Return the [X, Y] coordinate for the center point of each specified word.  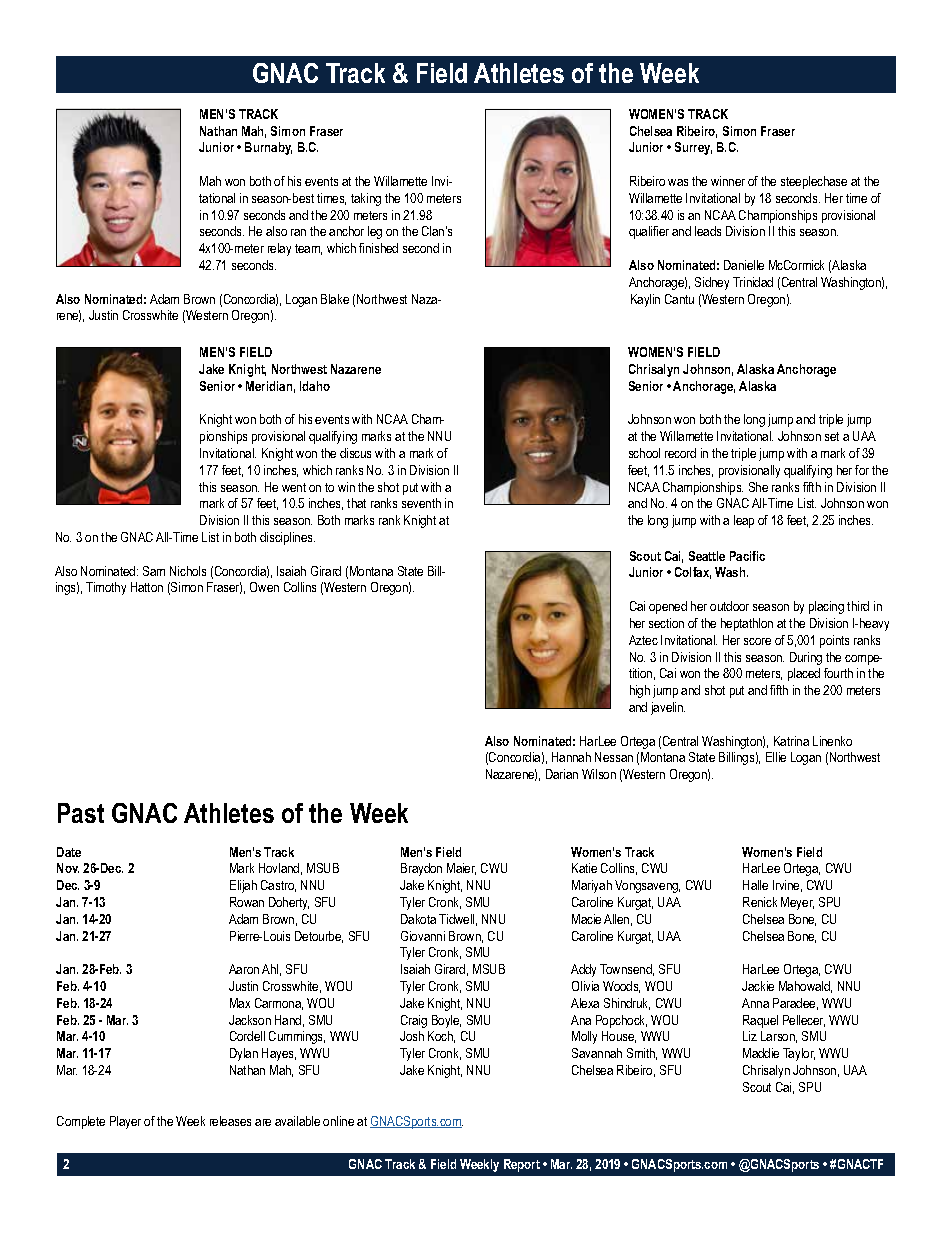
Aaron [244, 969]
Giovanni [423, 936]
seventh [421, 503]
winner [728, 181]
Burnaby [268, 148]
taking [366, 199]
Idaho [315, 386]
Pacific [747, 556]
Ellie [776, 757]
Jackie [758, 986]
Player [125, 1122]
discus [355, 453]
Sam [154, 571]
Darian [562, 774]
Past [81, 813]
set [832, 436]
